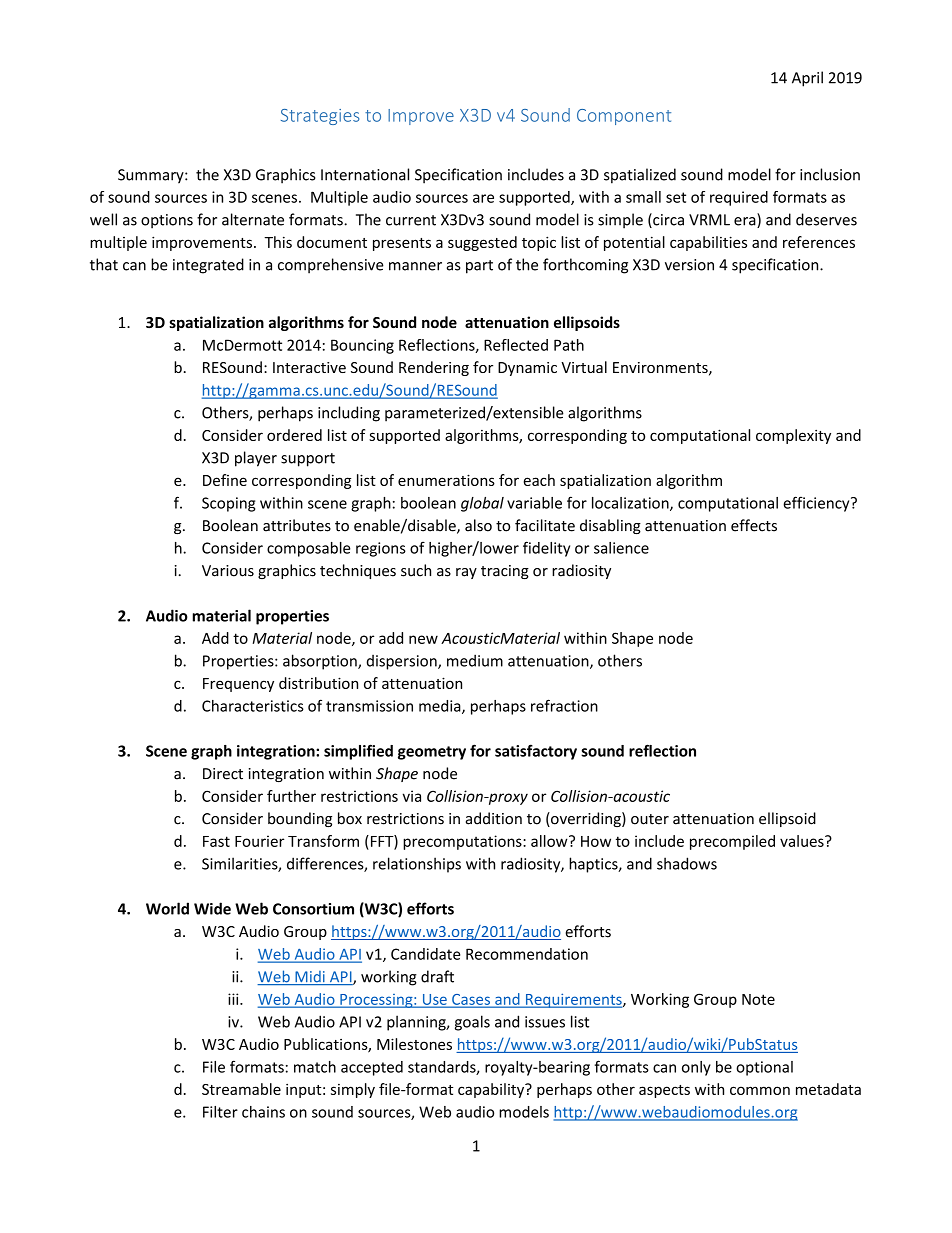 This page has width=952, height=1233. I want to click on Various, so click(228, 571).
